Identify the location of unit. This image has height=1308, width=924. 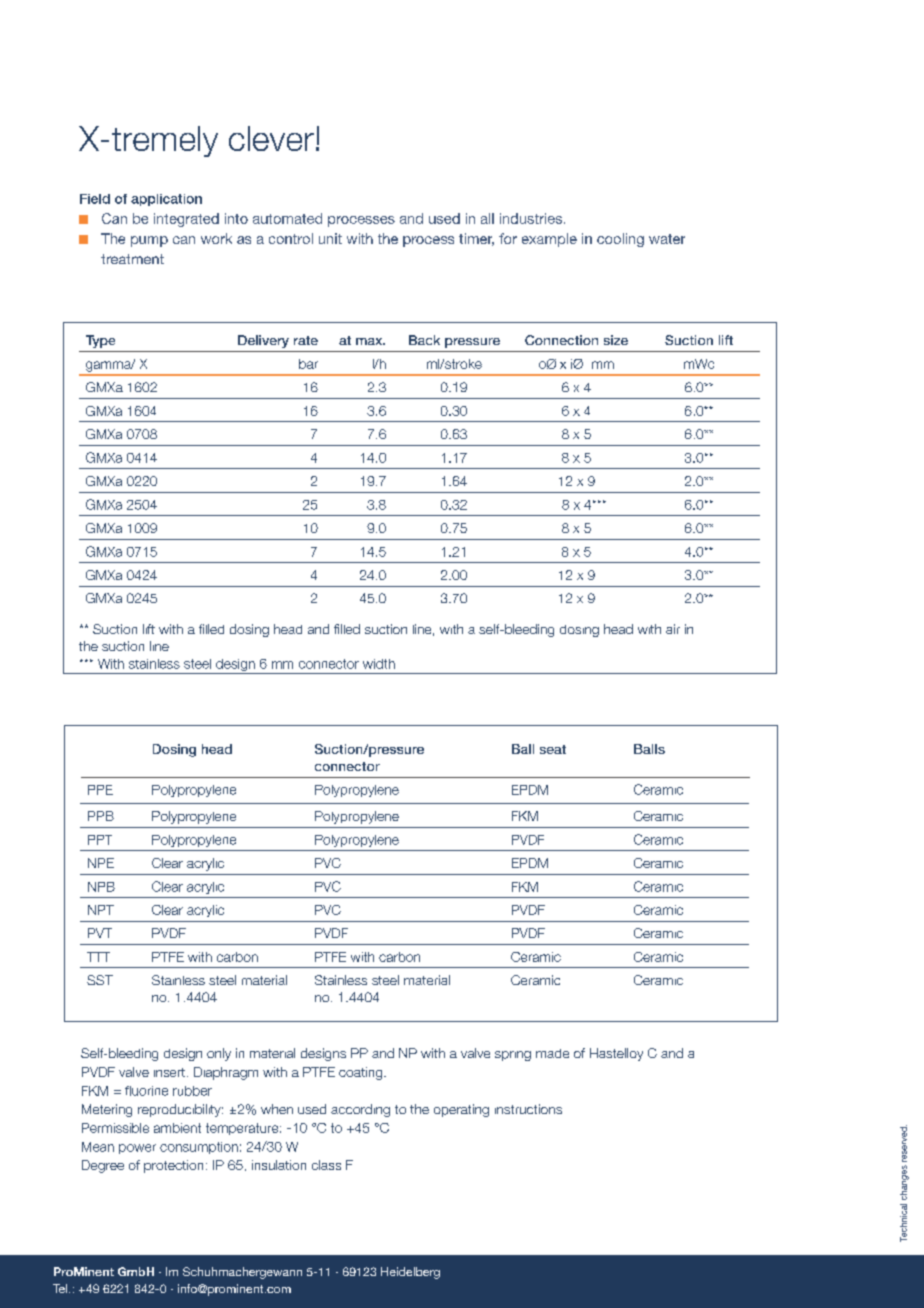
(330, 238).
